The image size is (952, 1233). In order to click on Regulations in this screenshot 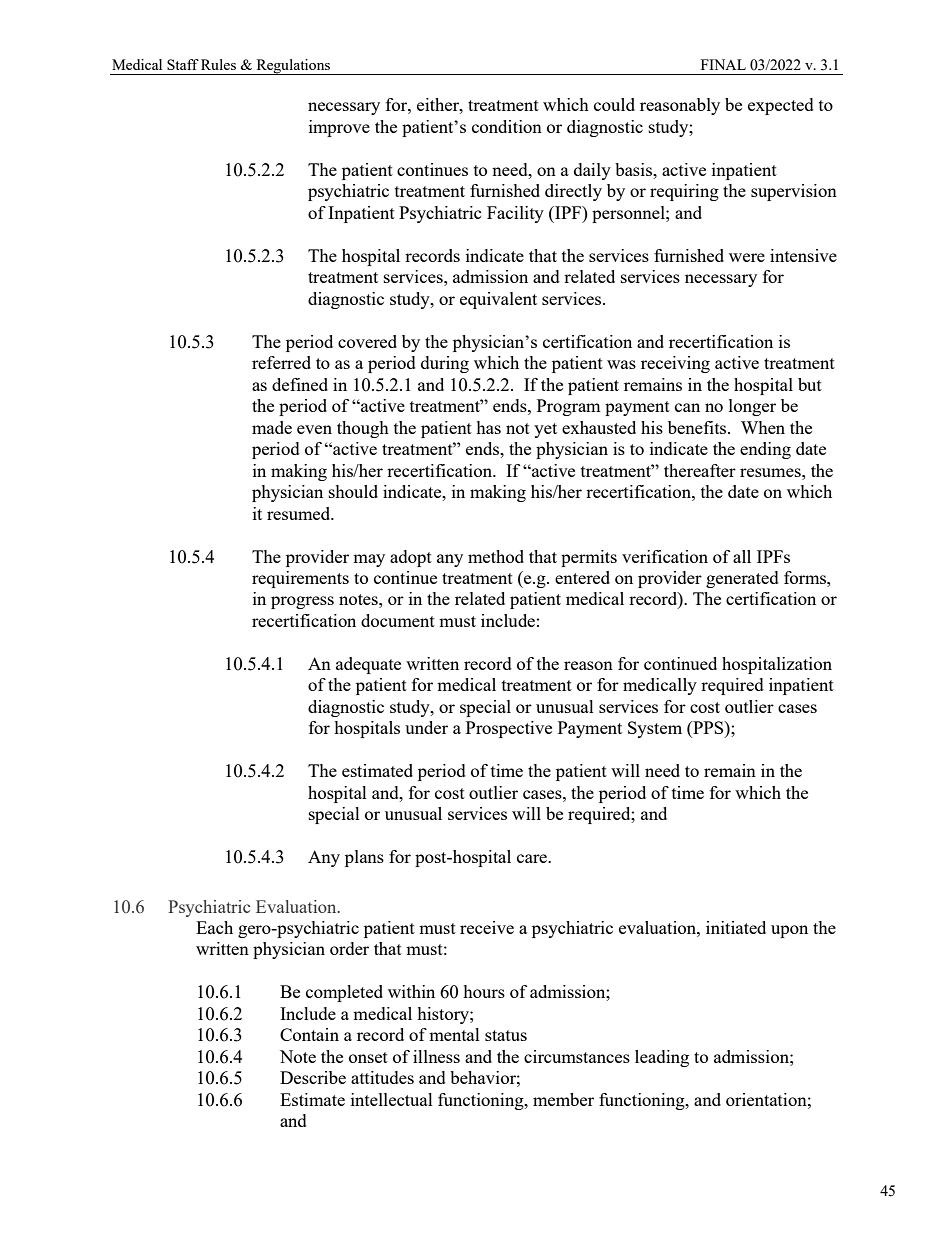, I will do `click(293, 67)`.
